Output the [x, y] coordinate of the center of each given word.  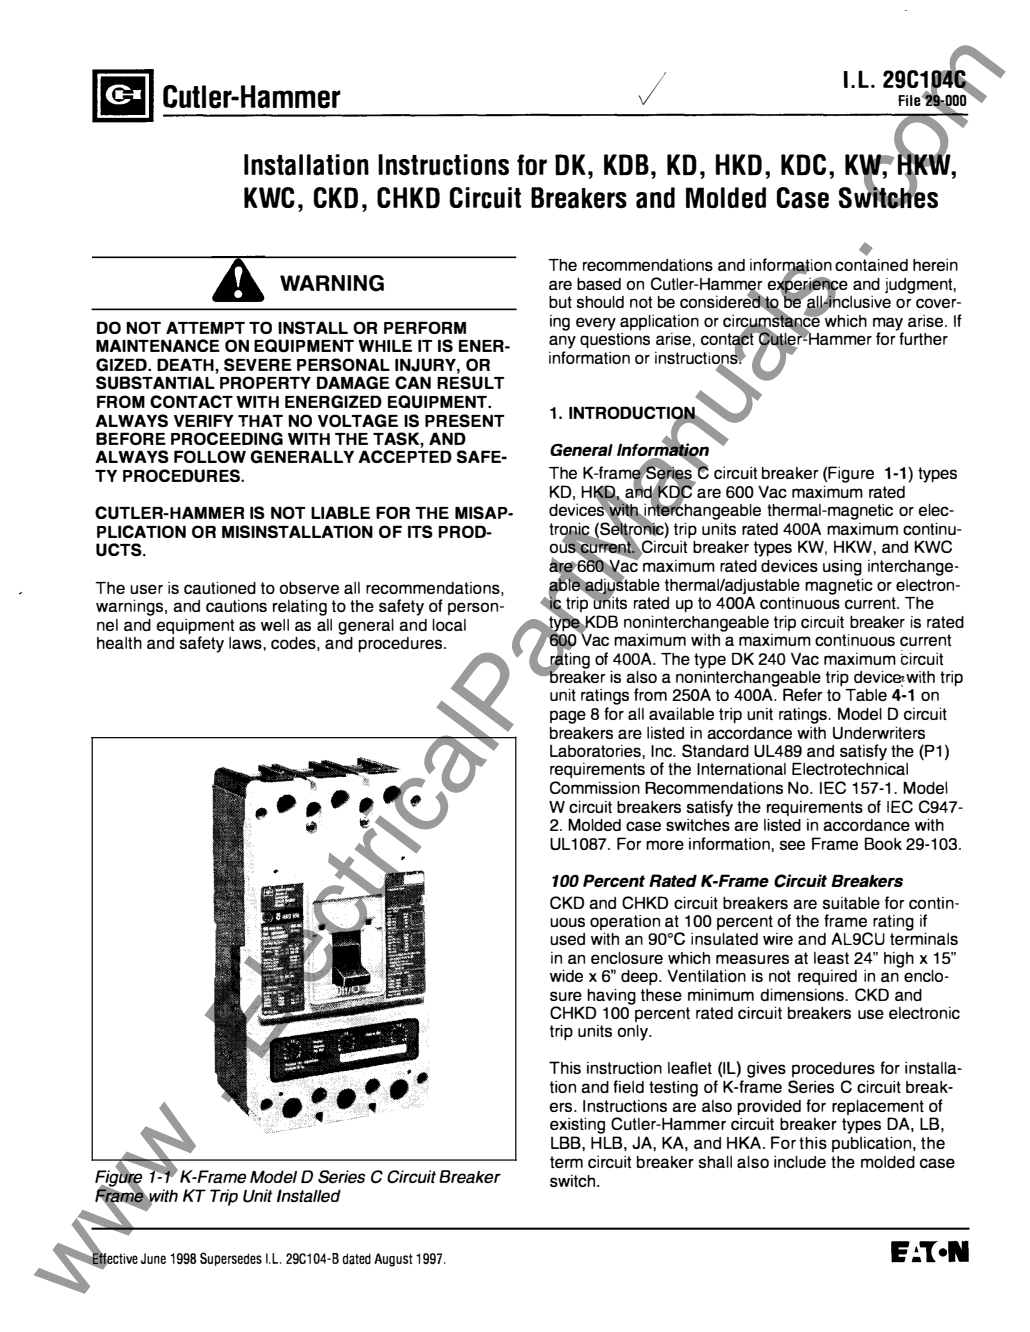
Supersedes [231, 1259]
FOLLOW [210, 456]
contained [871, 265]
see [792, 845]
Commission [595, 787]
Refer [803, 694]
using [842, 568]
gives [766, 1070]
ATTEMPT [205, 327]
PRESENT [465, 420]
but [560, 302]
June [153, 1258]
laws [246, 643]
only [633, 1033]
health [119, 643]
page [568, 717]
